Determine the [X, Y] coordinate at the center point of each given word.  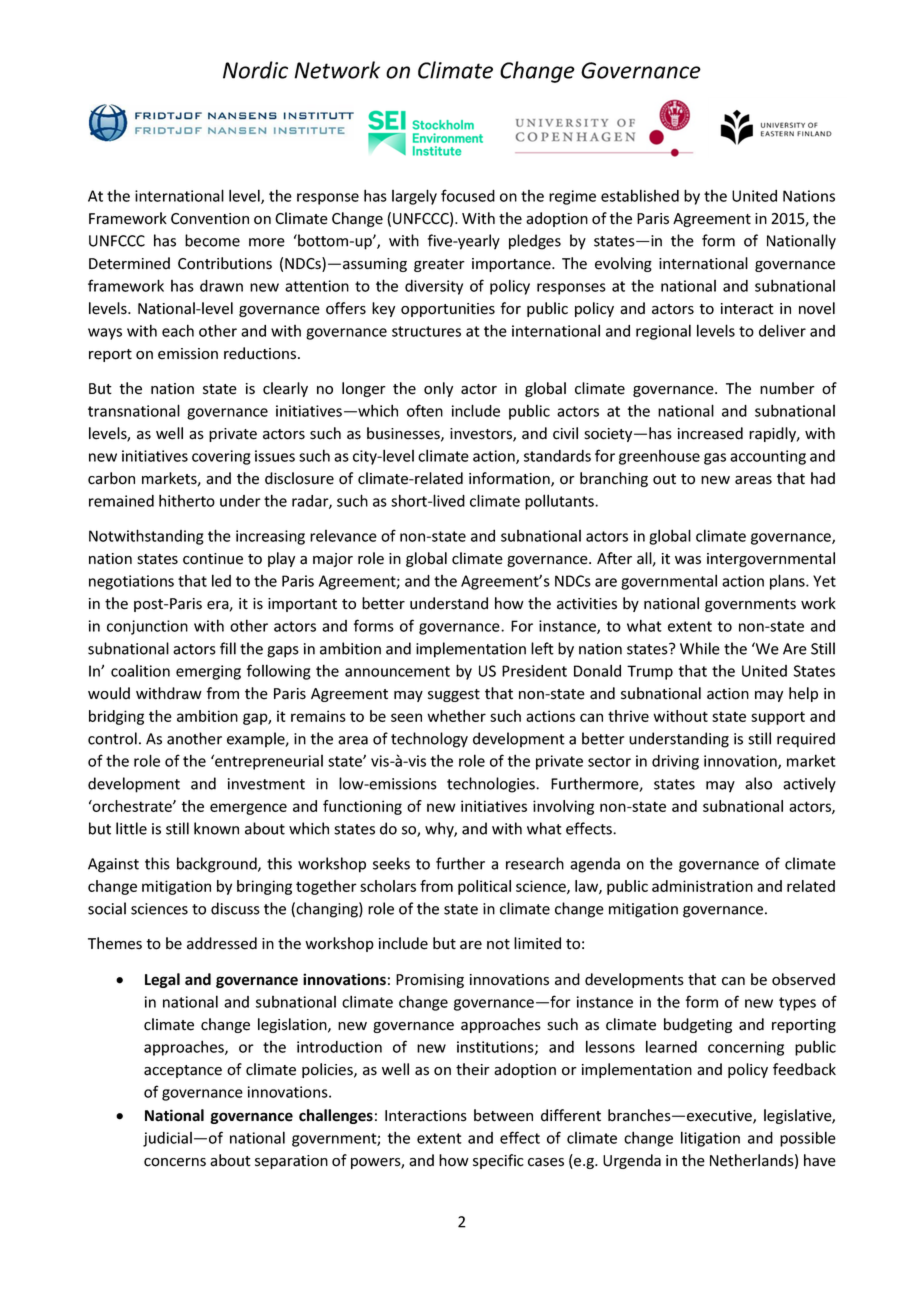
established [640, 195]
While [700, 648]
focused [468, 195]
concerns [175, 1162]
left [542, 648]
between [503, 1115]
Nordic [255, 70]
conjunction [147, 627]
